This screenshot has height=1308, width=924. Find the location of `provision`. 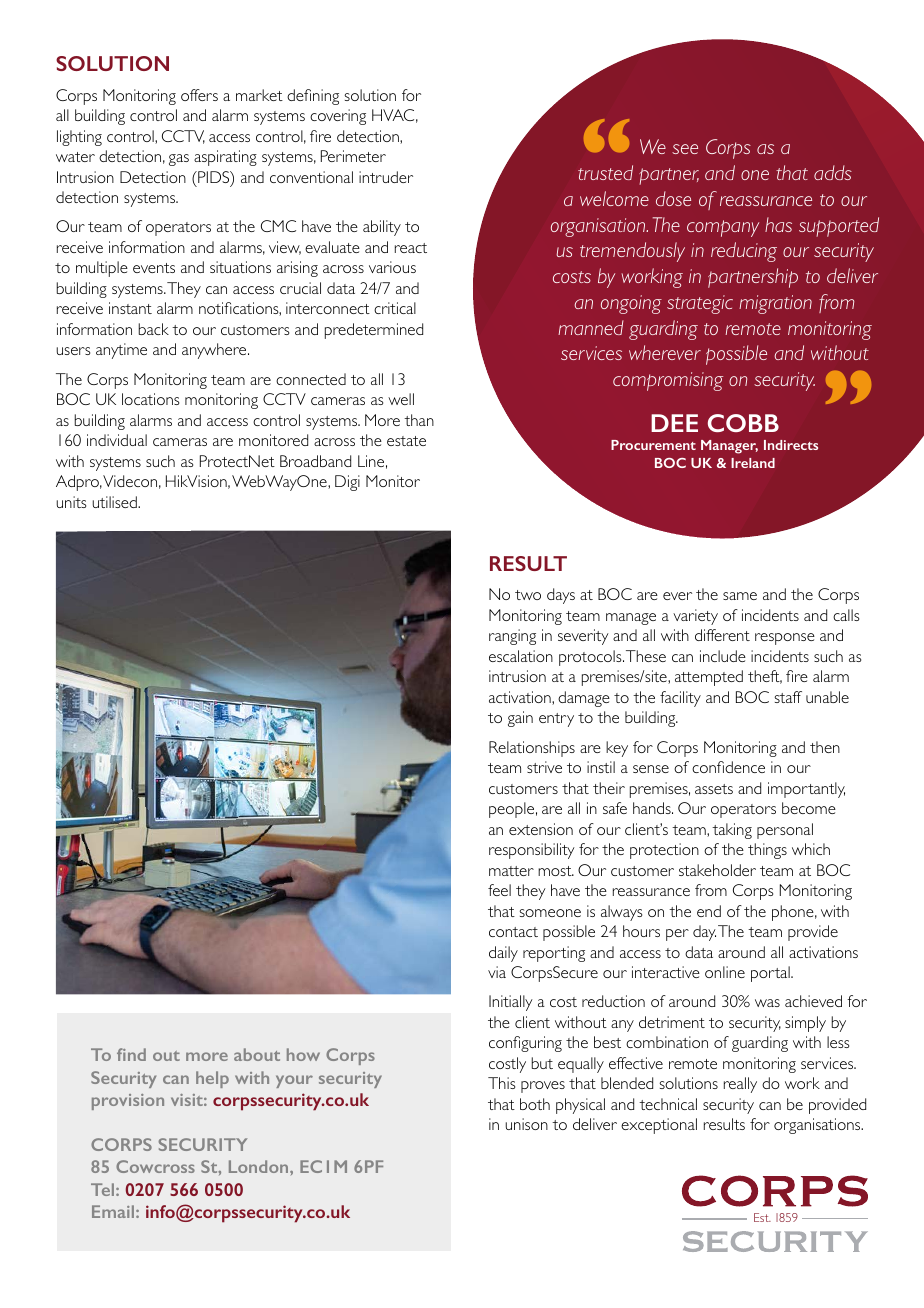

provision is located at coordinates (128, 1102).
